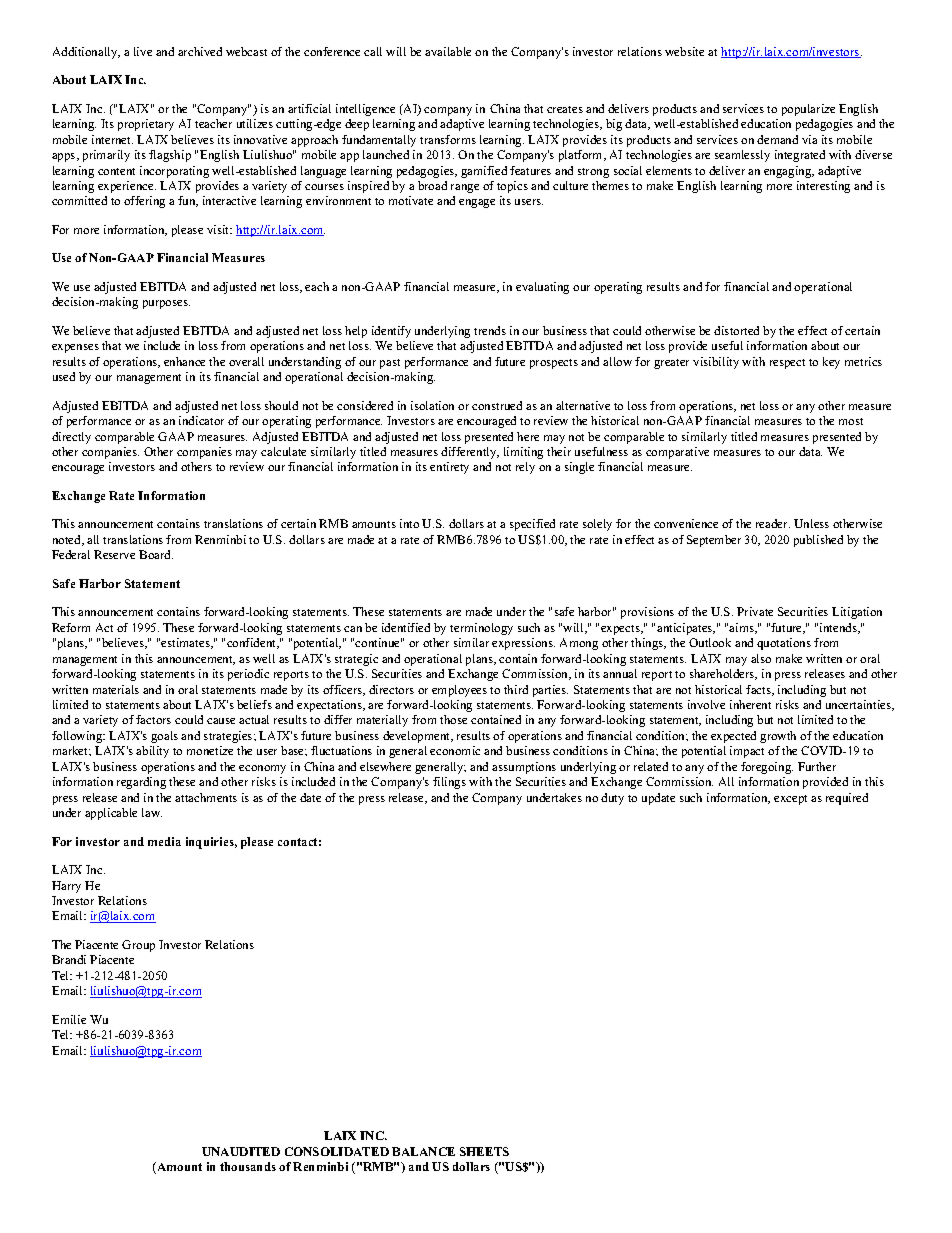 Image resolution: width=952 pixels, height=1233 pixels. What do you see at coordinates (449, 468) in the document?
I see `entirety` at bounding box center [449, 468].
